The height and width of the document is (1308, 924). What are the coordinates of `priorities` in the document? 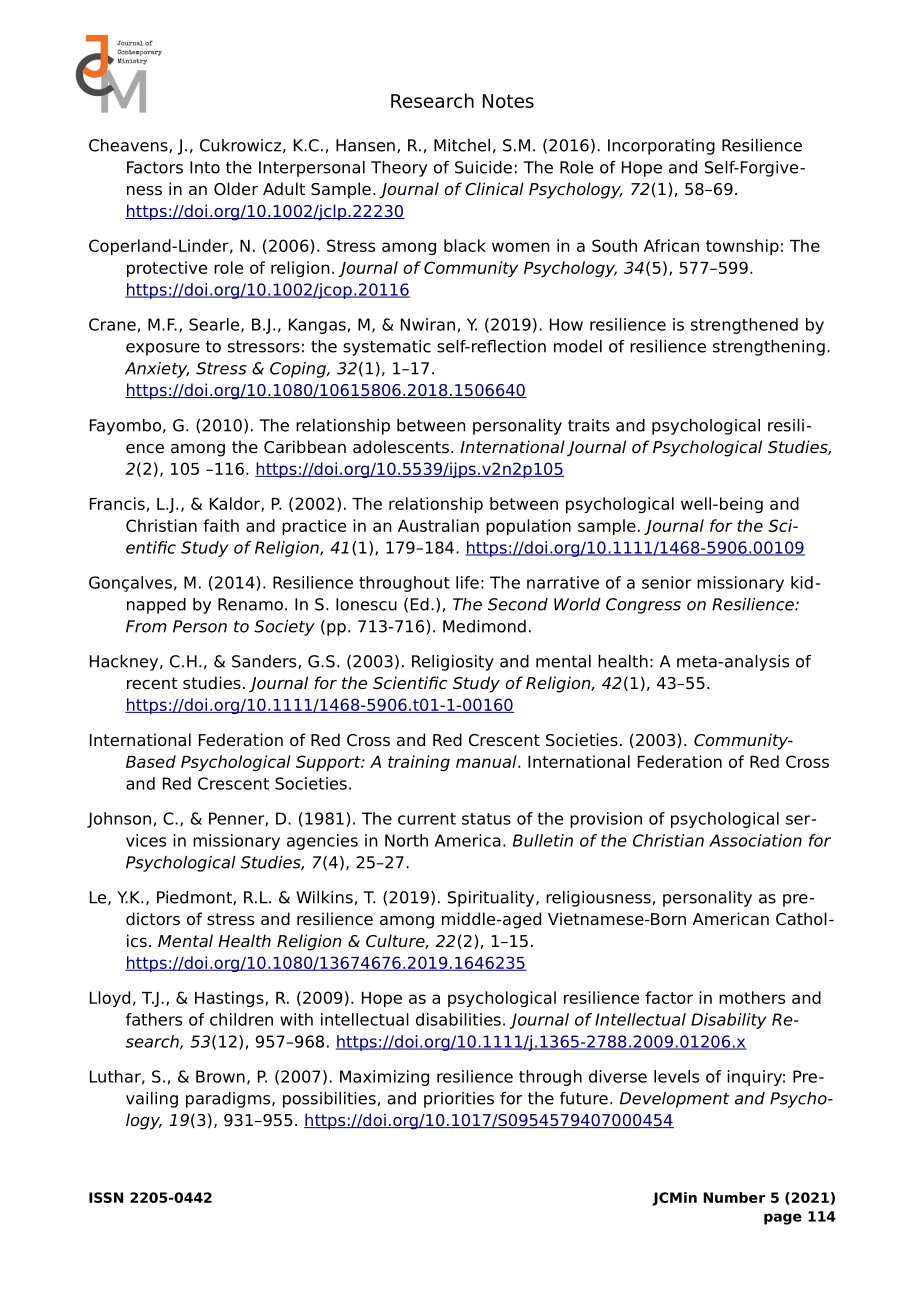 It's located at (459, 1100).
